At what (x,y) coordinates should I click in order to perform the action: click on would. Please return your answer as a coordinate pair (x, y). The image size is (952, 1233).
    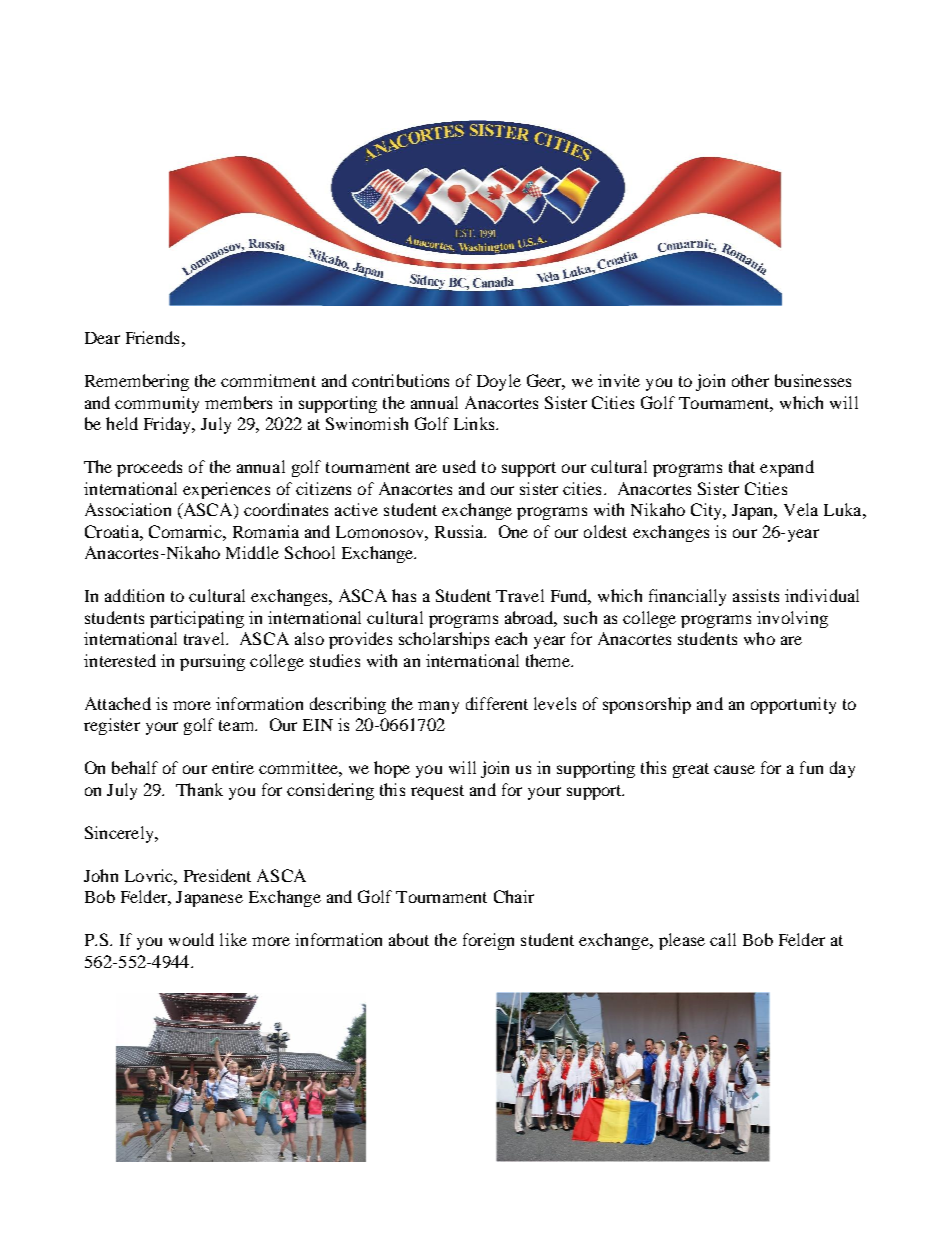
    Looking at the image, I should click on (191, 939).
